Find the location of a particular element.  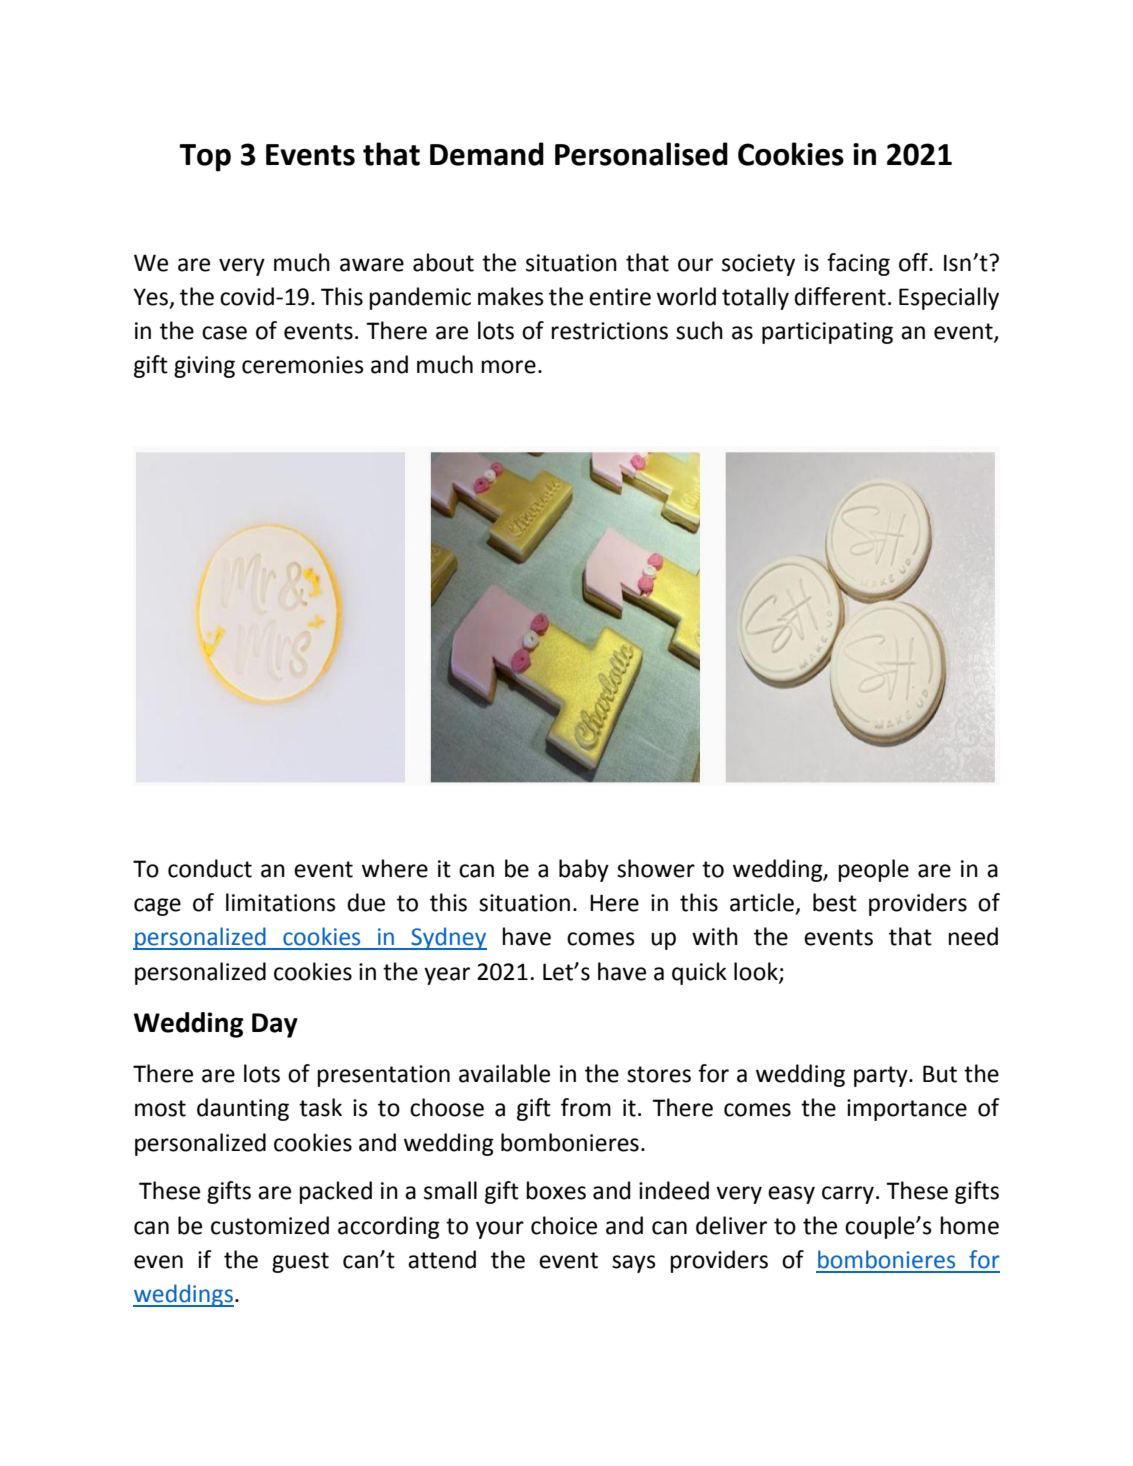

best is located at coordinates (835, 902).
